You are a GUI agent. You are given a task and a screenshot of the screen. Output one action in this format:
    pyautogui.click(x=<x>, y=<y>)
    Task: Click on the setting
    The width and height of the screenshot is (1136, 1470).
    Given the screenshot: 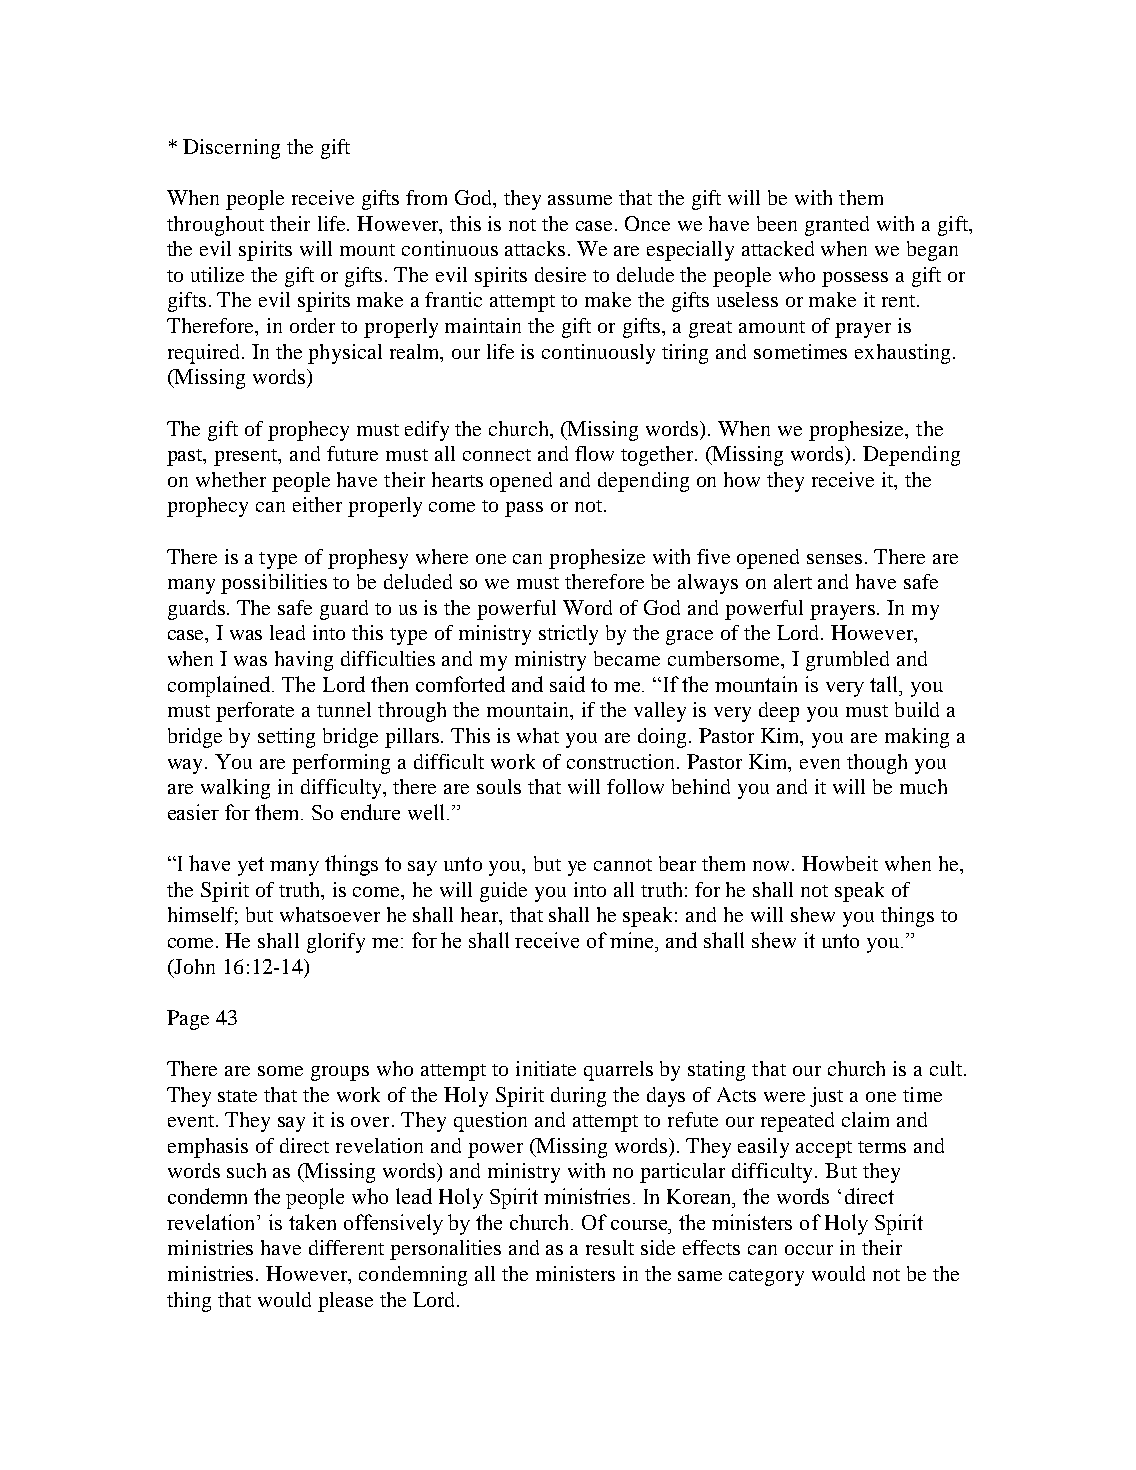 What is the action you would take?
    pyautogui.click(x=286, y=738)
